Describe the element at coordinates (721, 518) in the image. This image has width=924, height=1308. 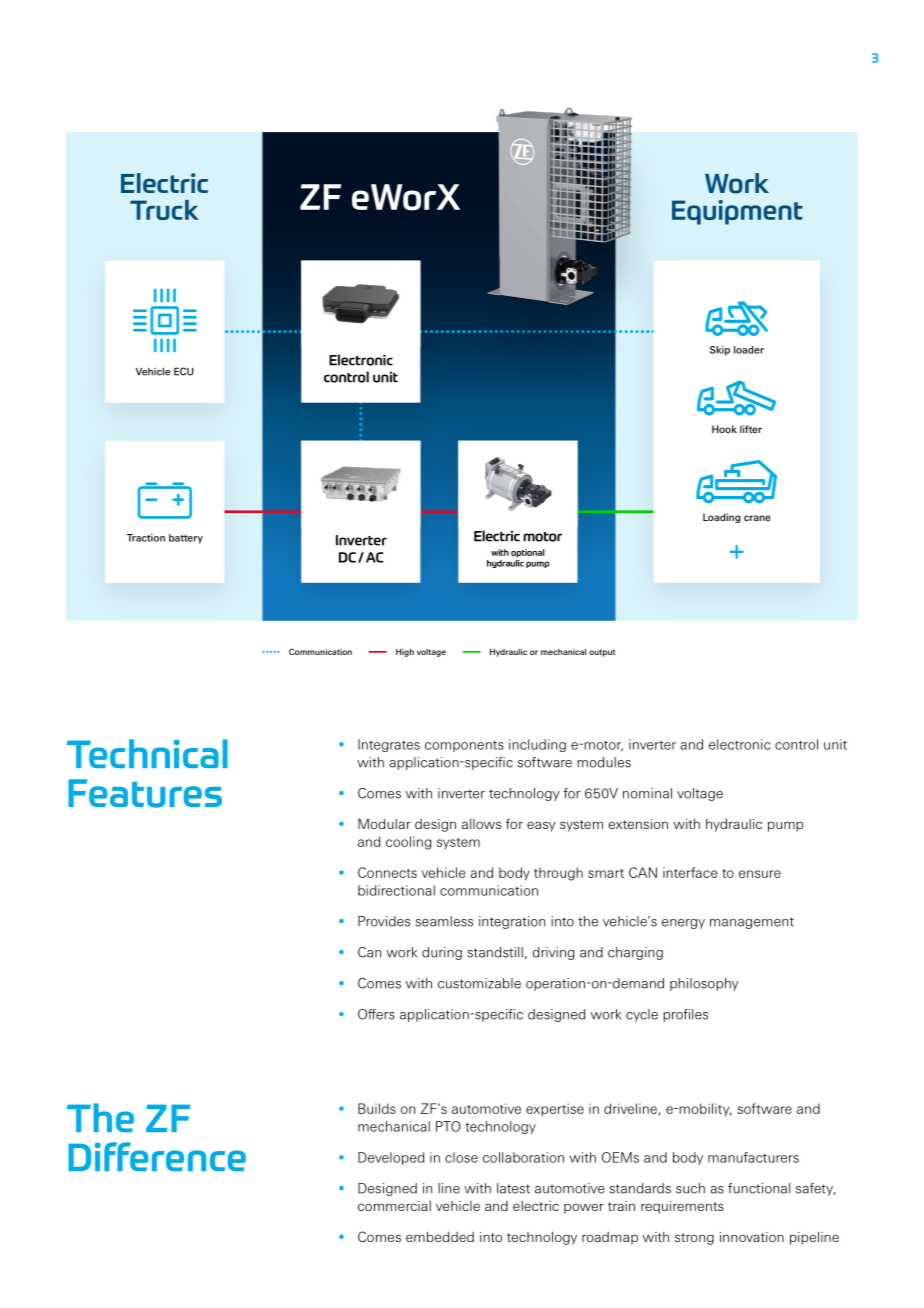
I see `Loading` at that location.
